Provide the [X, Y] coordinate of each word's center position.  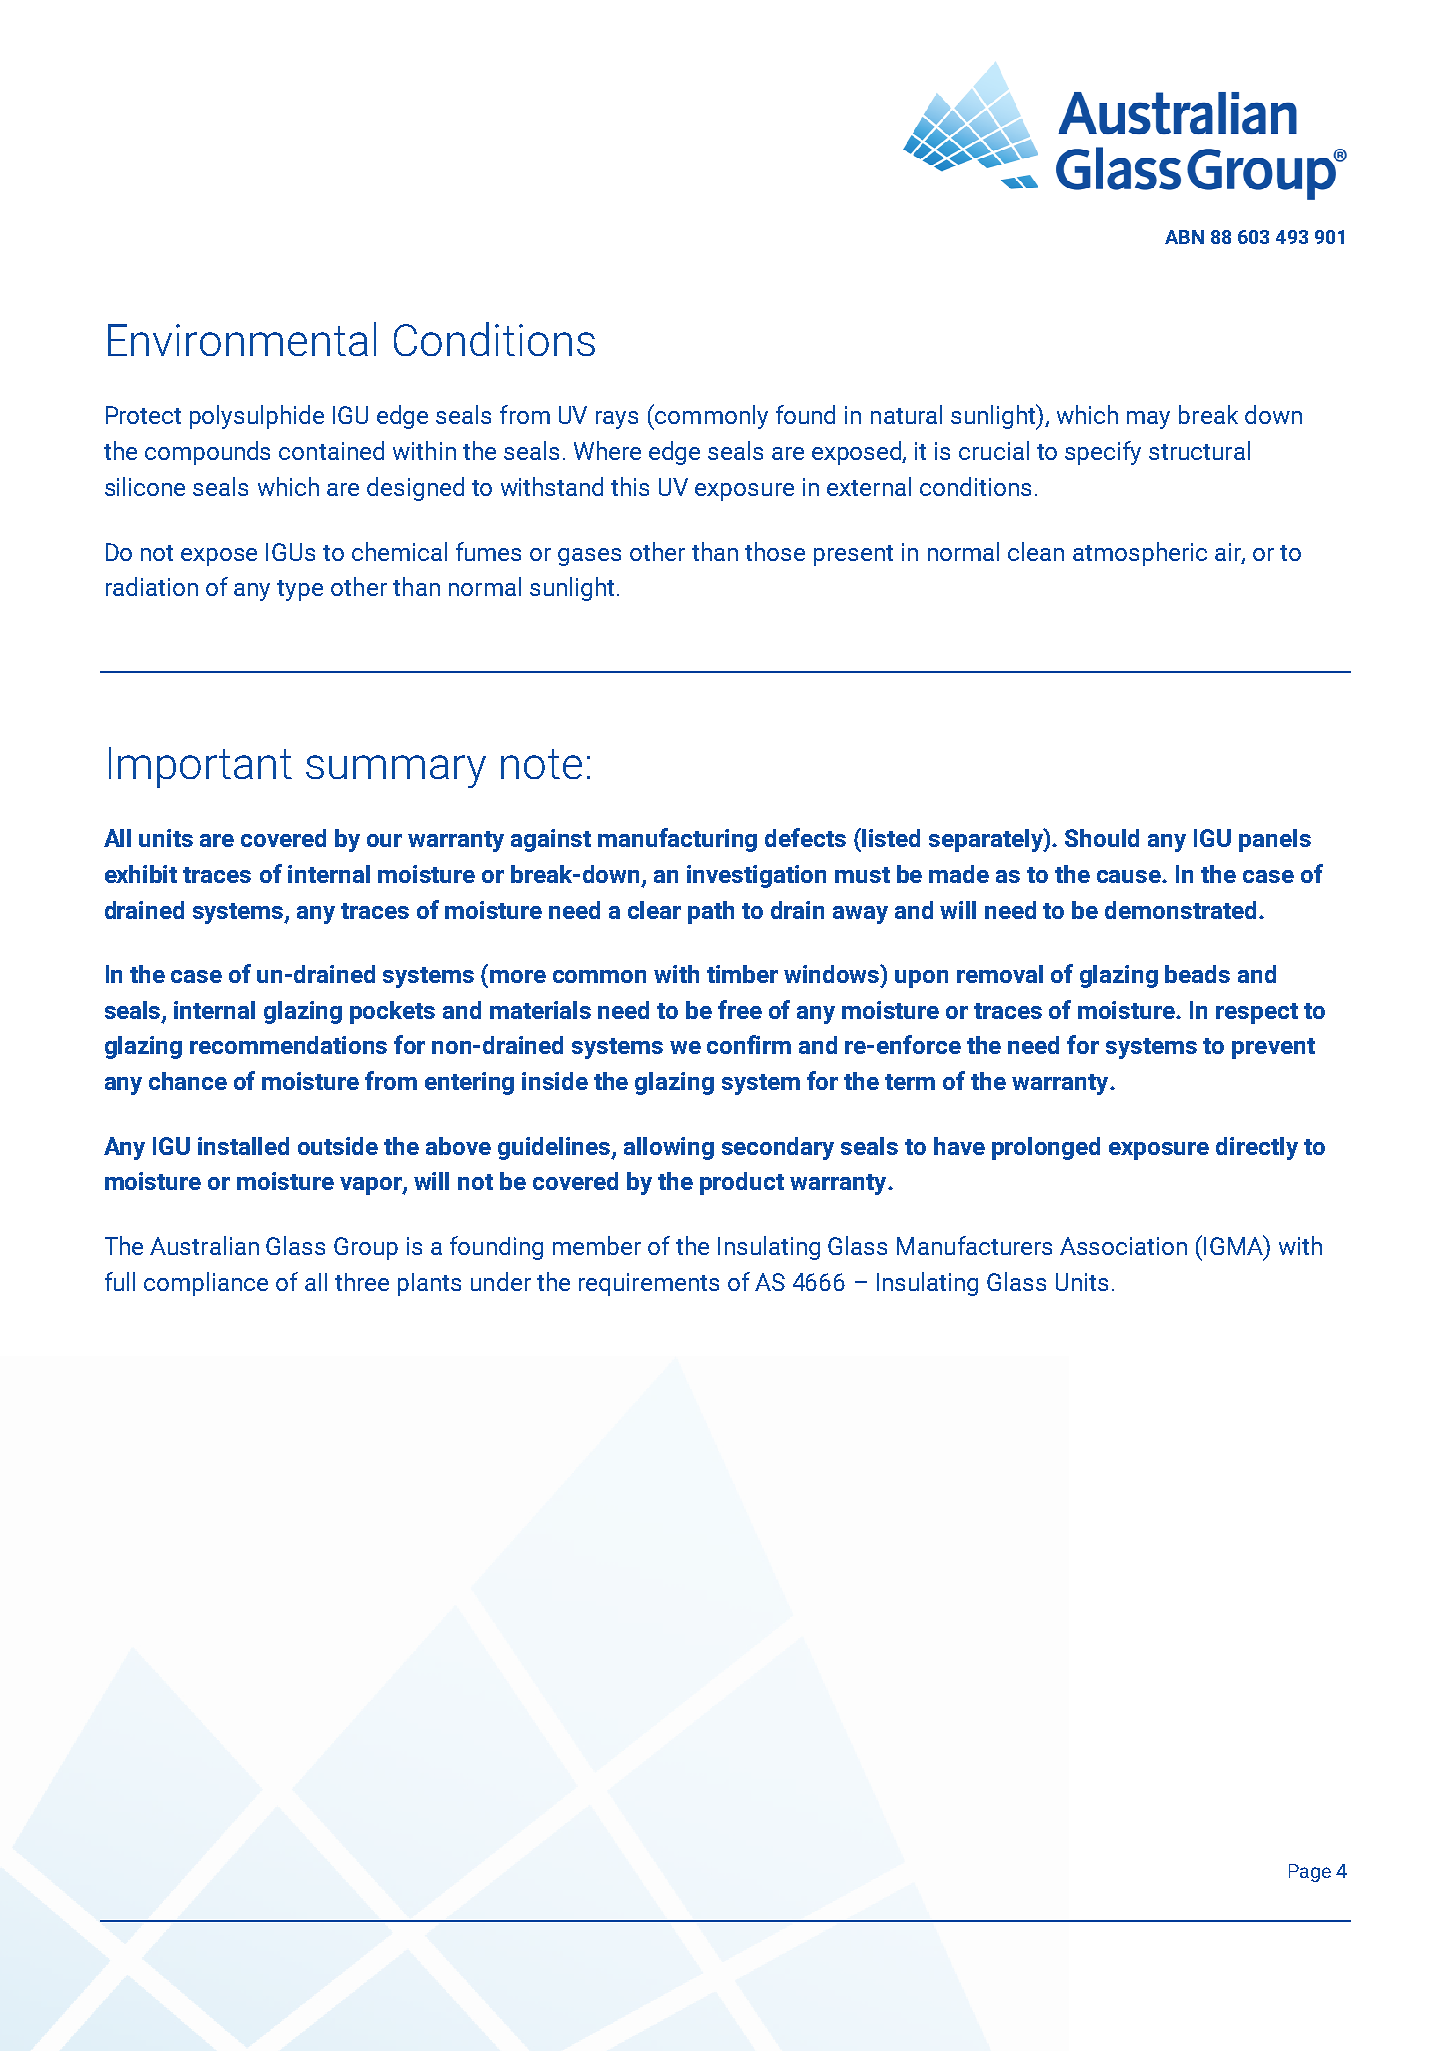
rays [617, 420]
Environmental [242, 339]
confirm [749, 1044]
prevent [1273, 1048]
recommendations [288, 1045]
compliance [206, 1284]
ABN [1184, 237]
